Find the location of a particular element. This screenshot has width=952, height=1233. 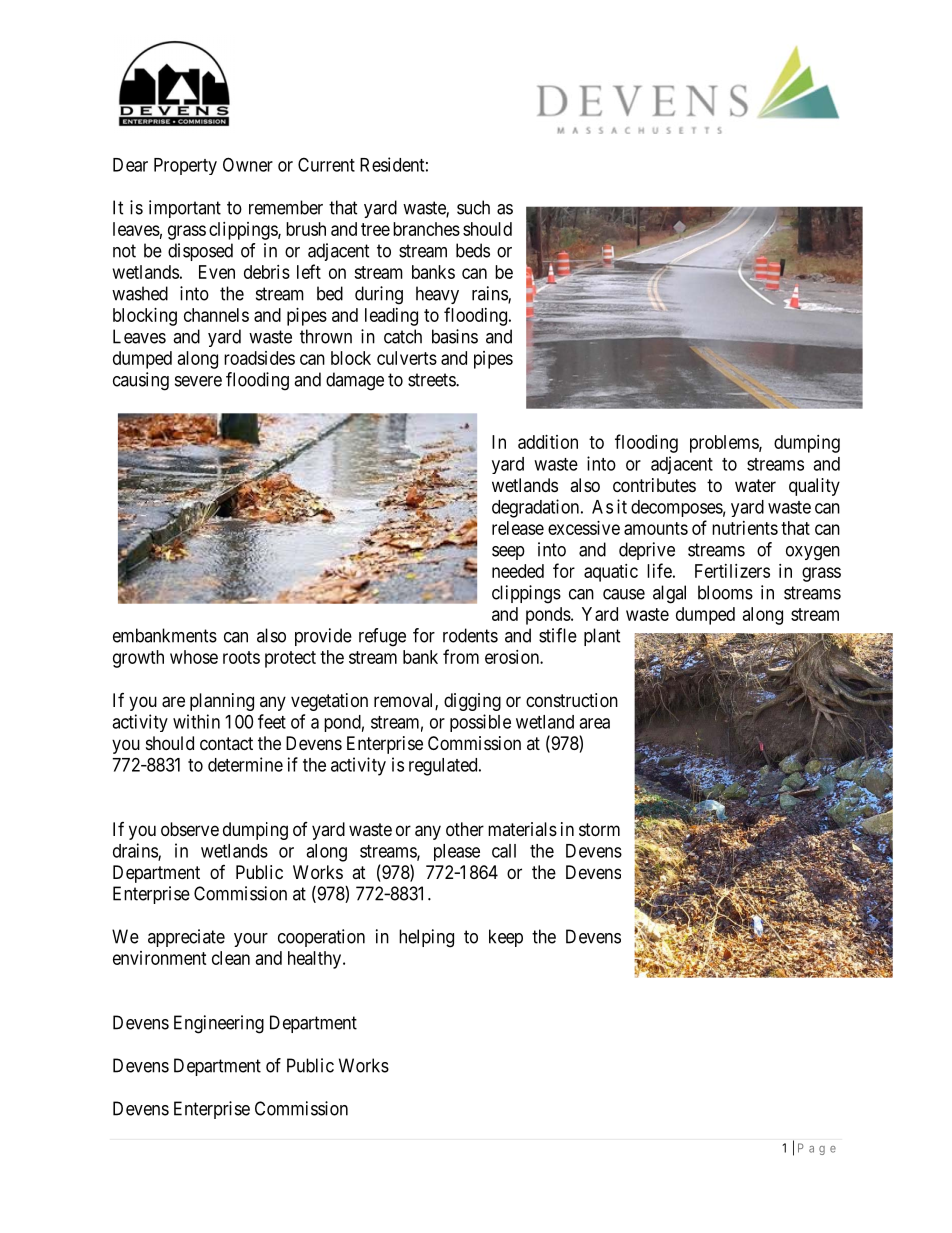

Engineering is located at coordinates (219, 1024).
